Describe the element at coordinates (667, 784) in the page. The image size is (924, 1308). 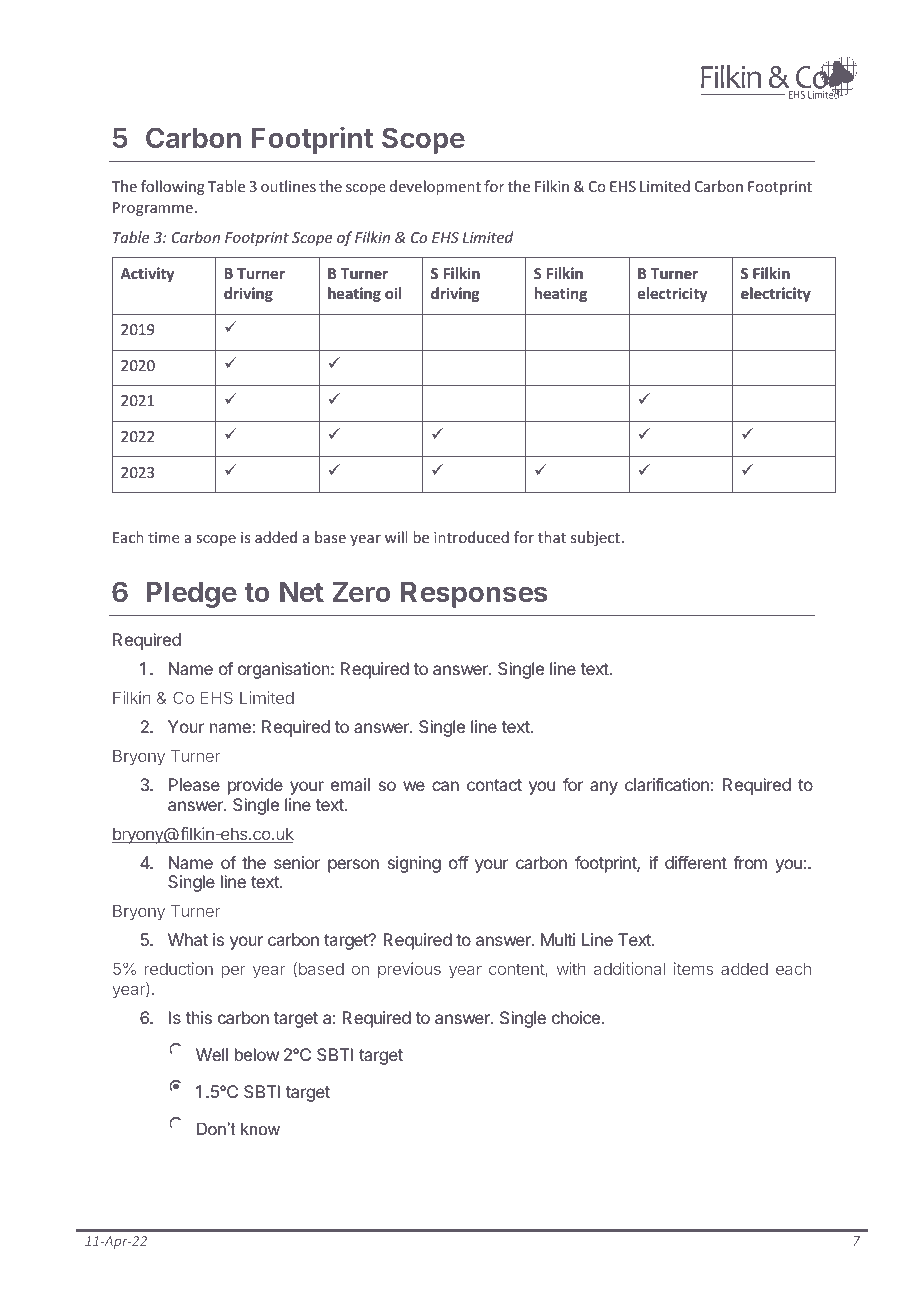
I see `clarification` at that location.
